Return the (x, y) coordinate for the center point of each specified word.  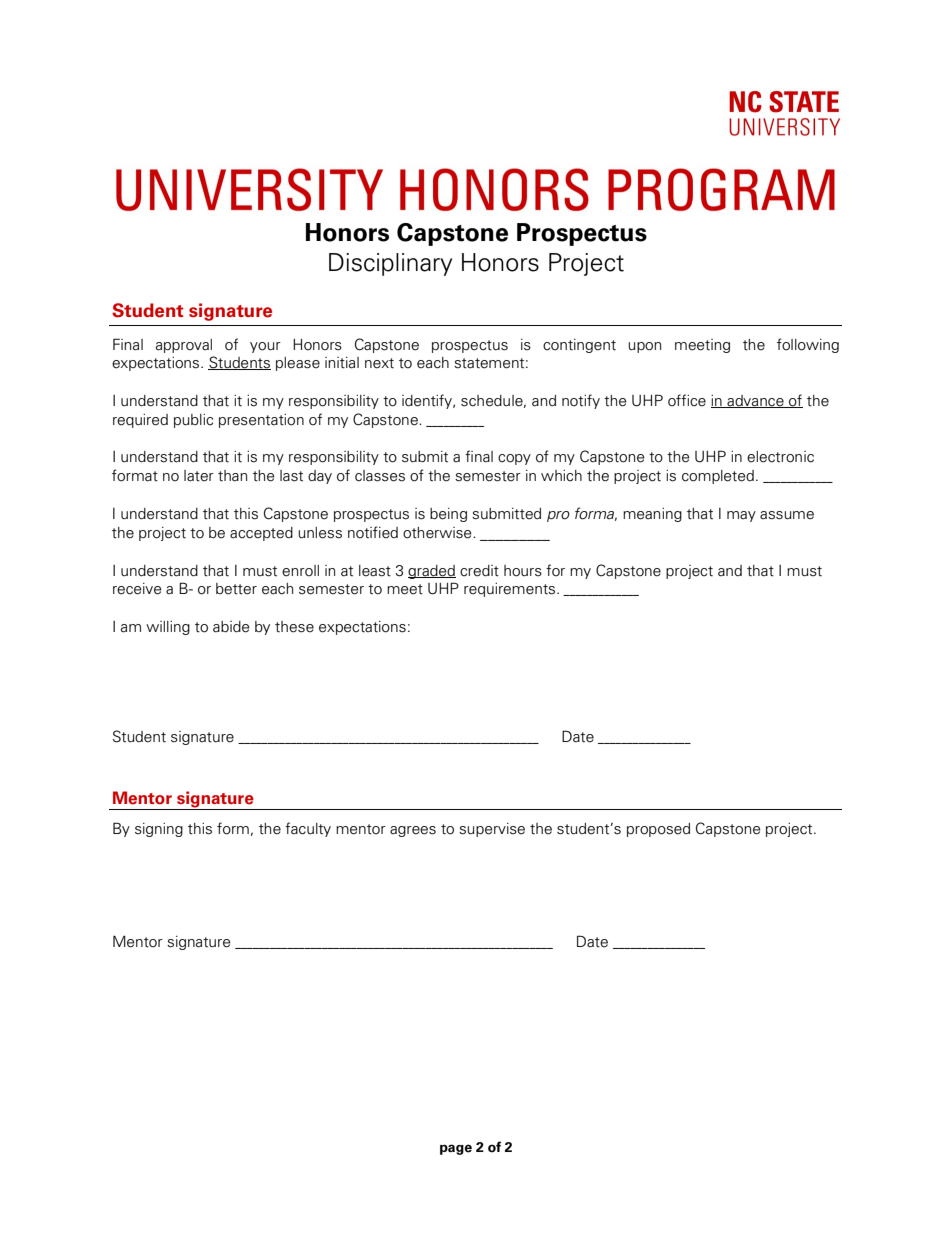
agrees (413, 831)
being (448, 515)
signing (159, 830)
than (232, 476)
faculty (308, 829)
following (808, 345)
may (741, 516)
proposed (658, 830)
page (456, 1149)
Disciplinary (390, 264)
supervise (492, 830)
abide (231, 627)
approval (184, 346)
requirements (511, 590)
